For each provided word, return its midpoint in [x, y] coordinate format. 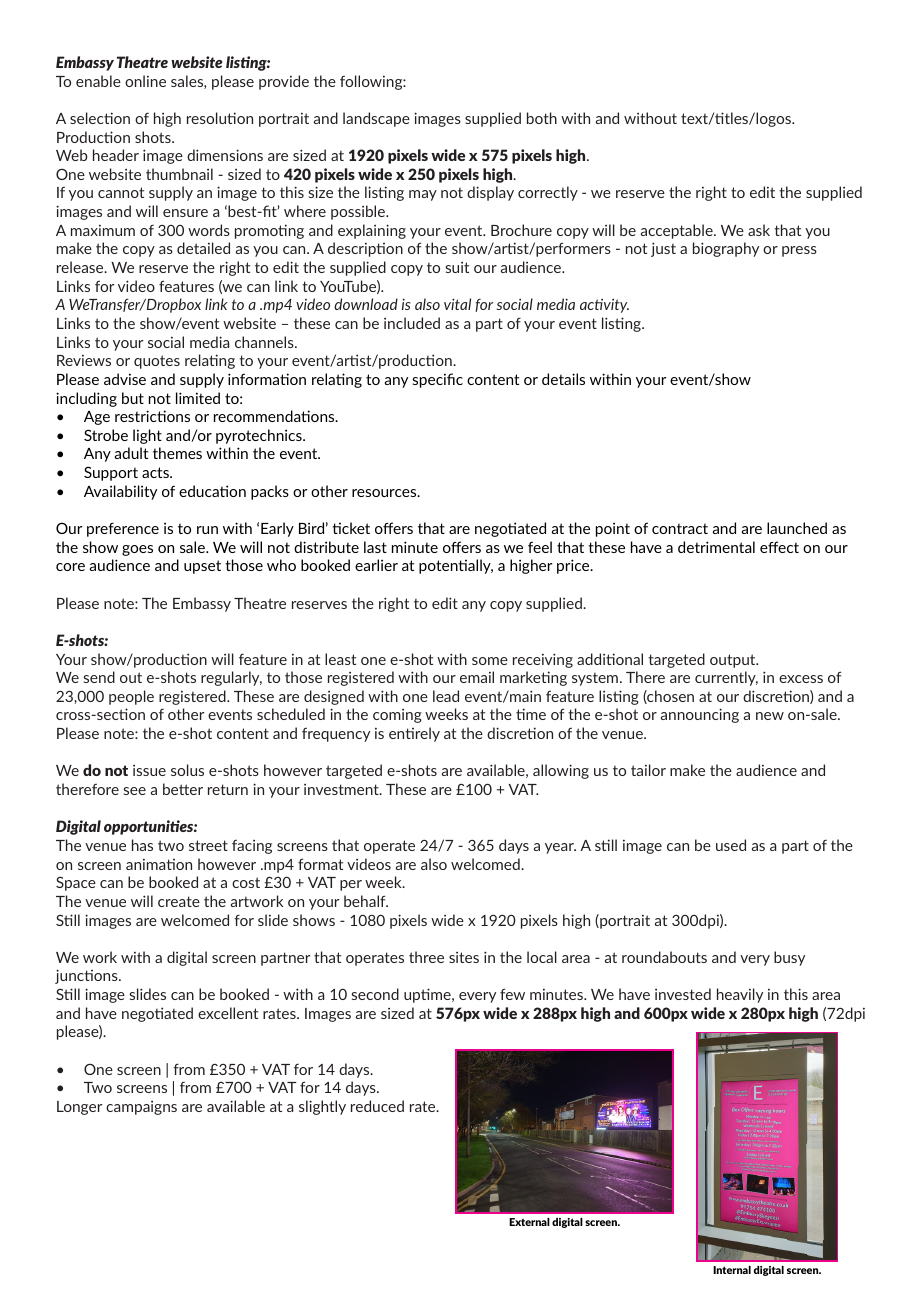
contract [680, 528]
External [529, 1222]
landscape [376, 119]
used [731, 845]
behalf [366, 901]
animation [159, 864]
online [145, 81]
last [375, 547]
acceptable [678, 231]
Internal [732, 1270]
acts [156, 472]
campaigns [141, 1108]
